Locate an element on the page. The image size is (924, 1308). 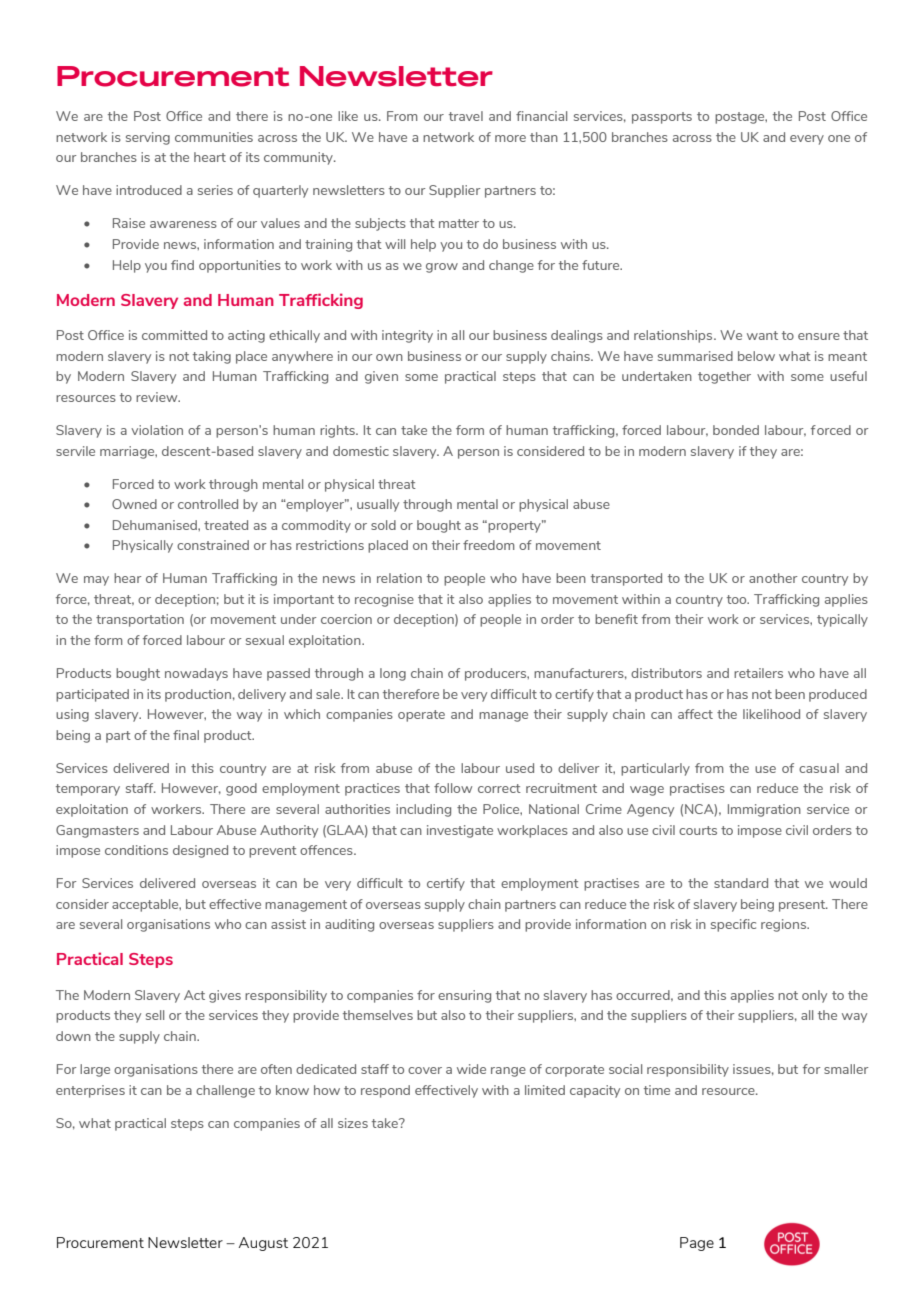
standard is located at coordinates (741, 883).
